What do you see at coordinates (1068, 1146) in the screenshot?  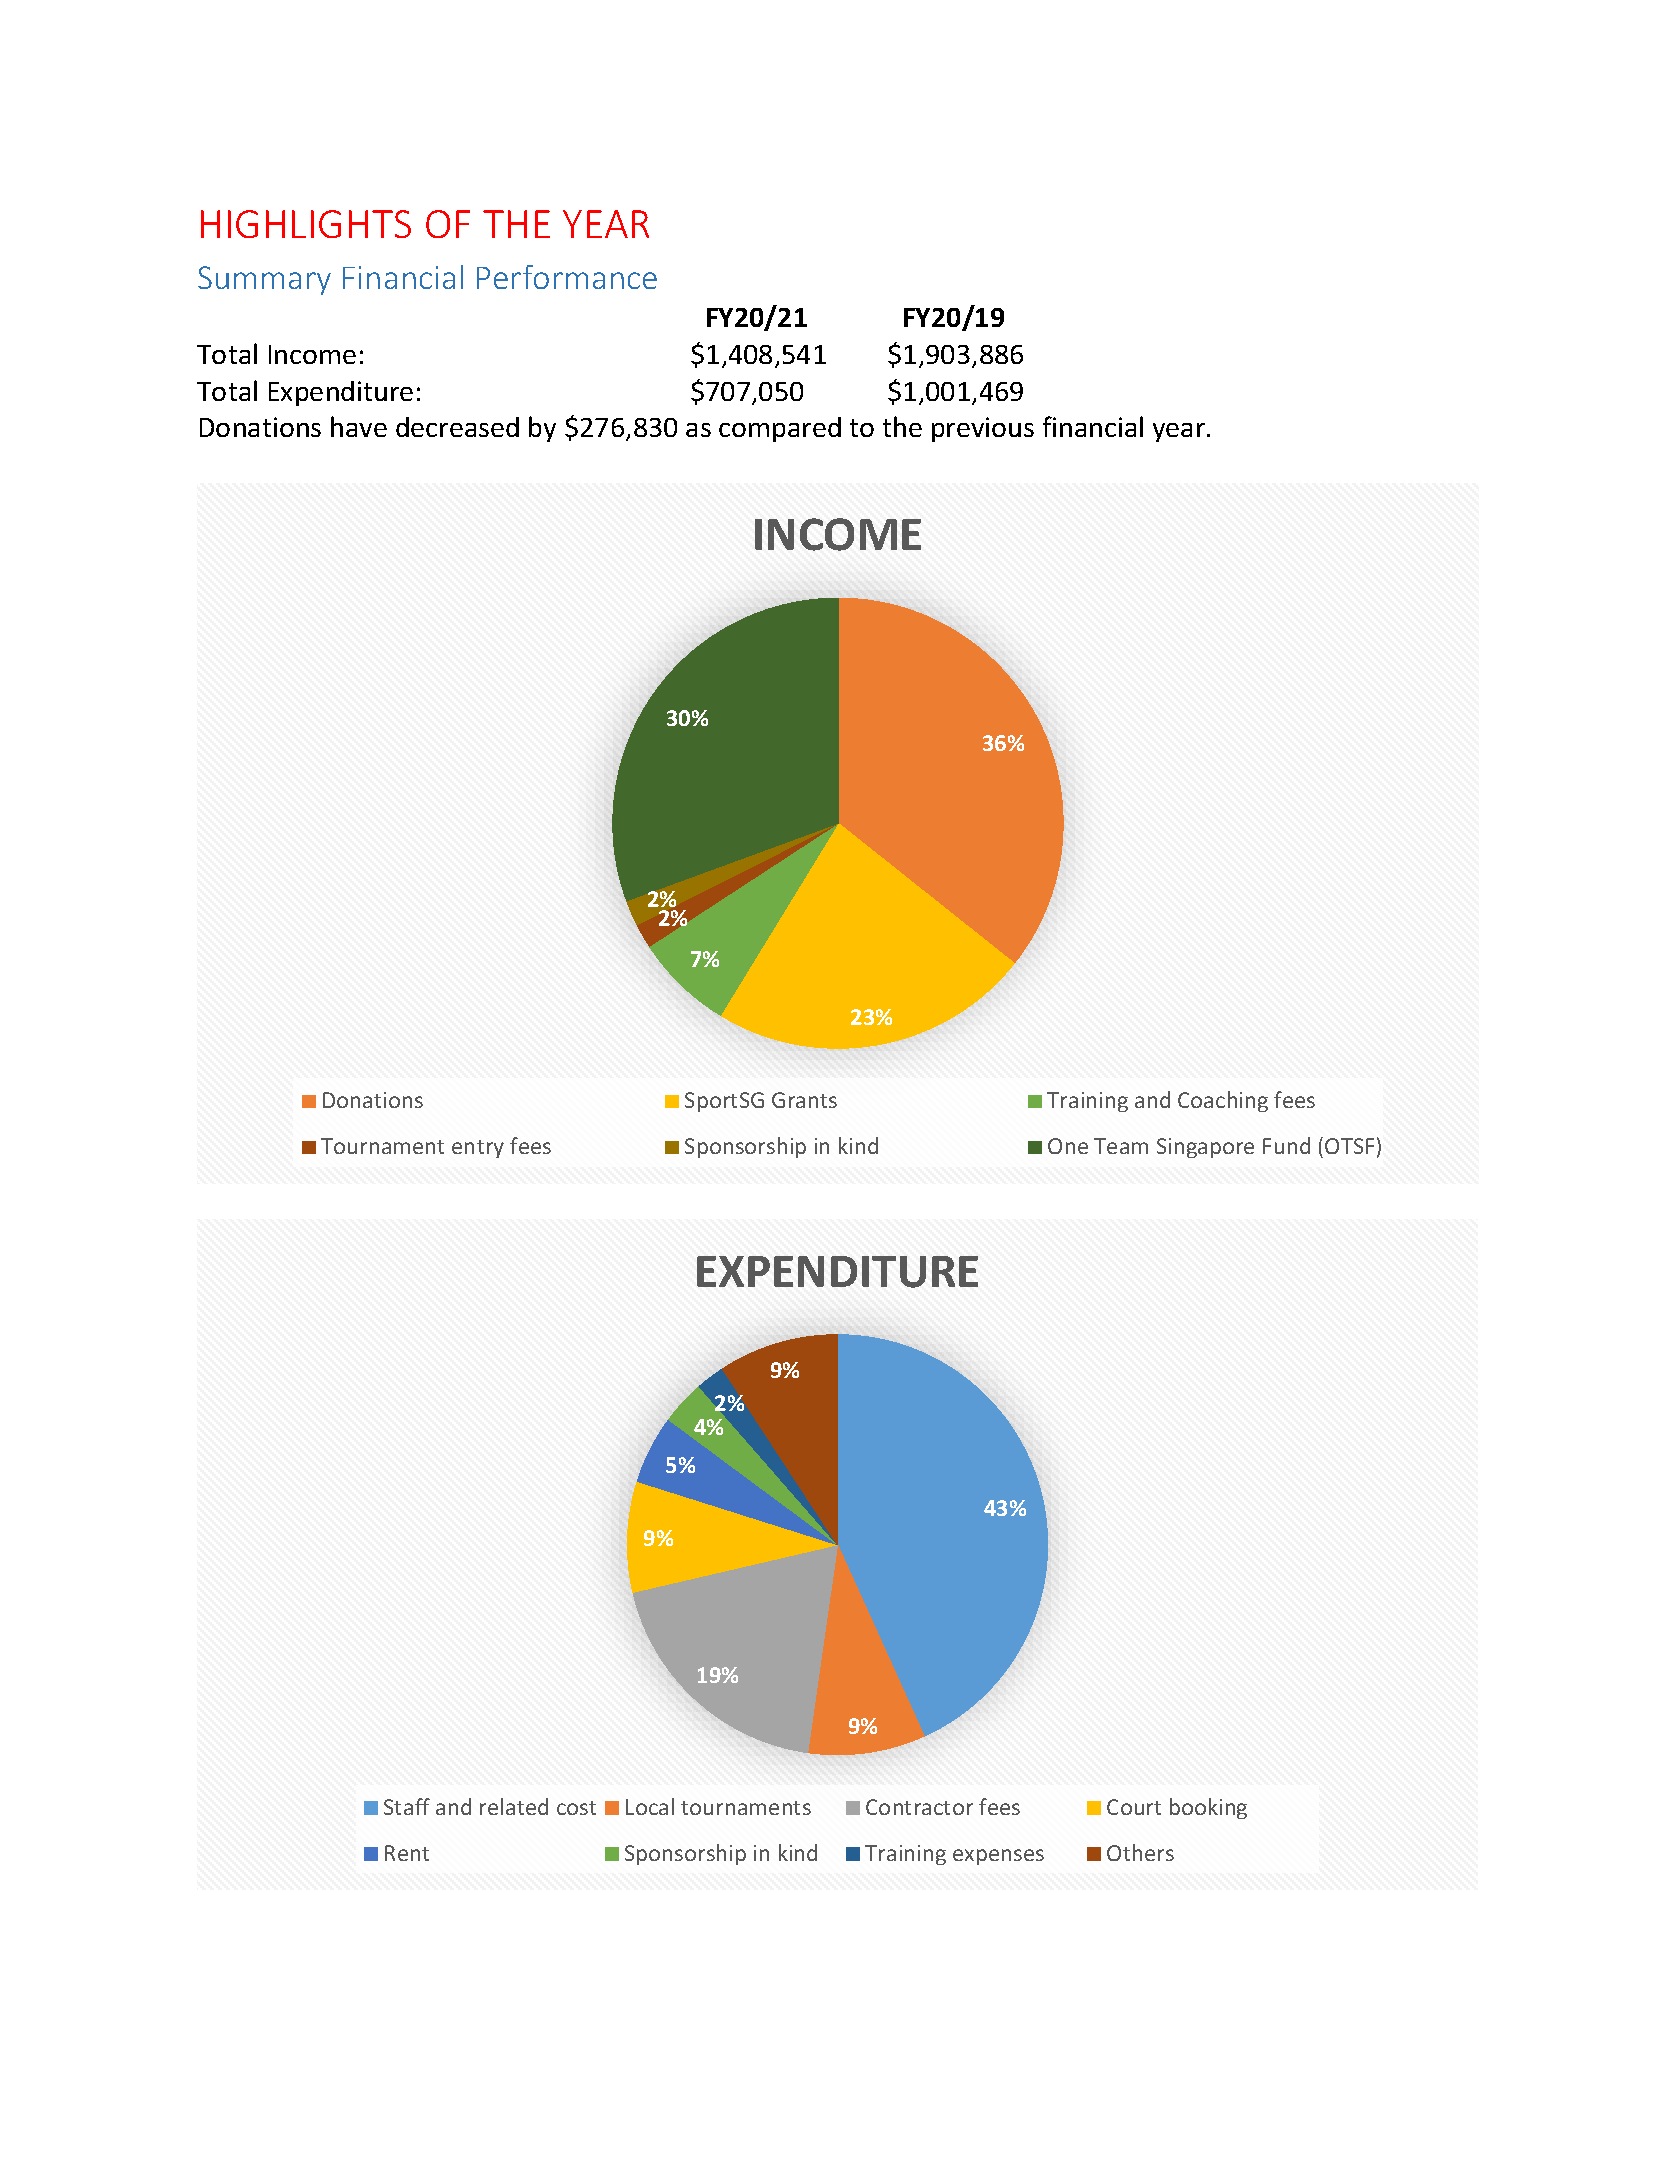 I see `One` at bounding box center [1068, 1146].
